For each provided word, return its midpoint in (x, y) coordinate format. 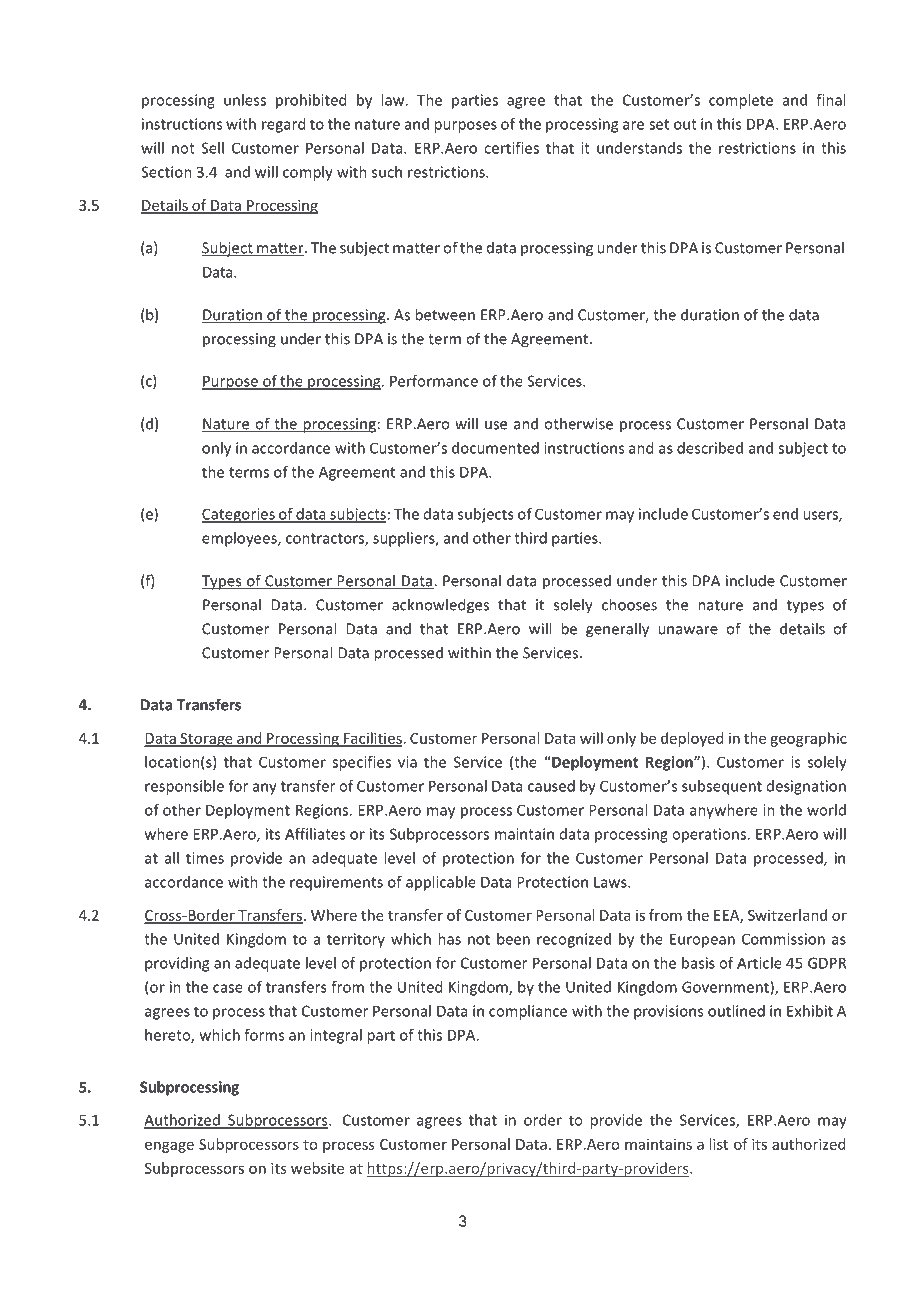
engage (169, 1147)
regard (283, 125)
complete (741, 101)
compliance (528, 1012)
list (718, 1144)
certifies (511, 148)
